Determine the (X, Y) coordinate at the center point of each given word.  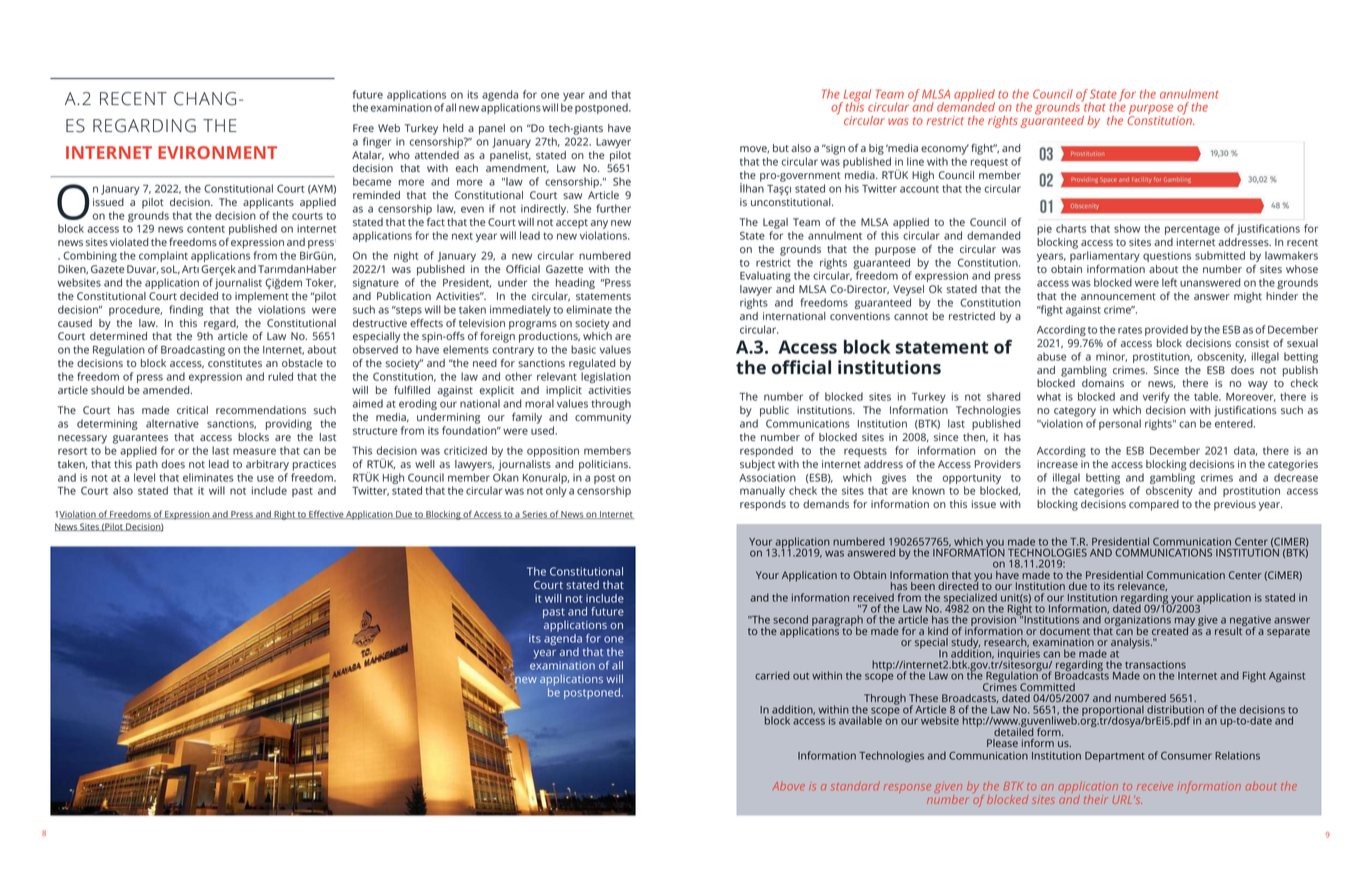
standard (855, 786)
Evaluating (765, 276)
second (790, 619)
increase (1057, 464)
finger (377, 142)
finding (186, 310)
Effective (326, 514)
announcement (1118, 296)
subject (757, 465)
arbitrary (267, 465)
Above (788, 786)
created (1171, 630)
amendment (517, 169)
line (915, 161)
